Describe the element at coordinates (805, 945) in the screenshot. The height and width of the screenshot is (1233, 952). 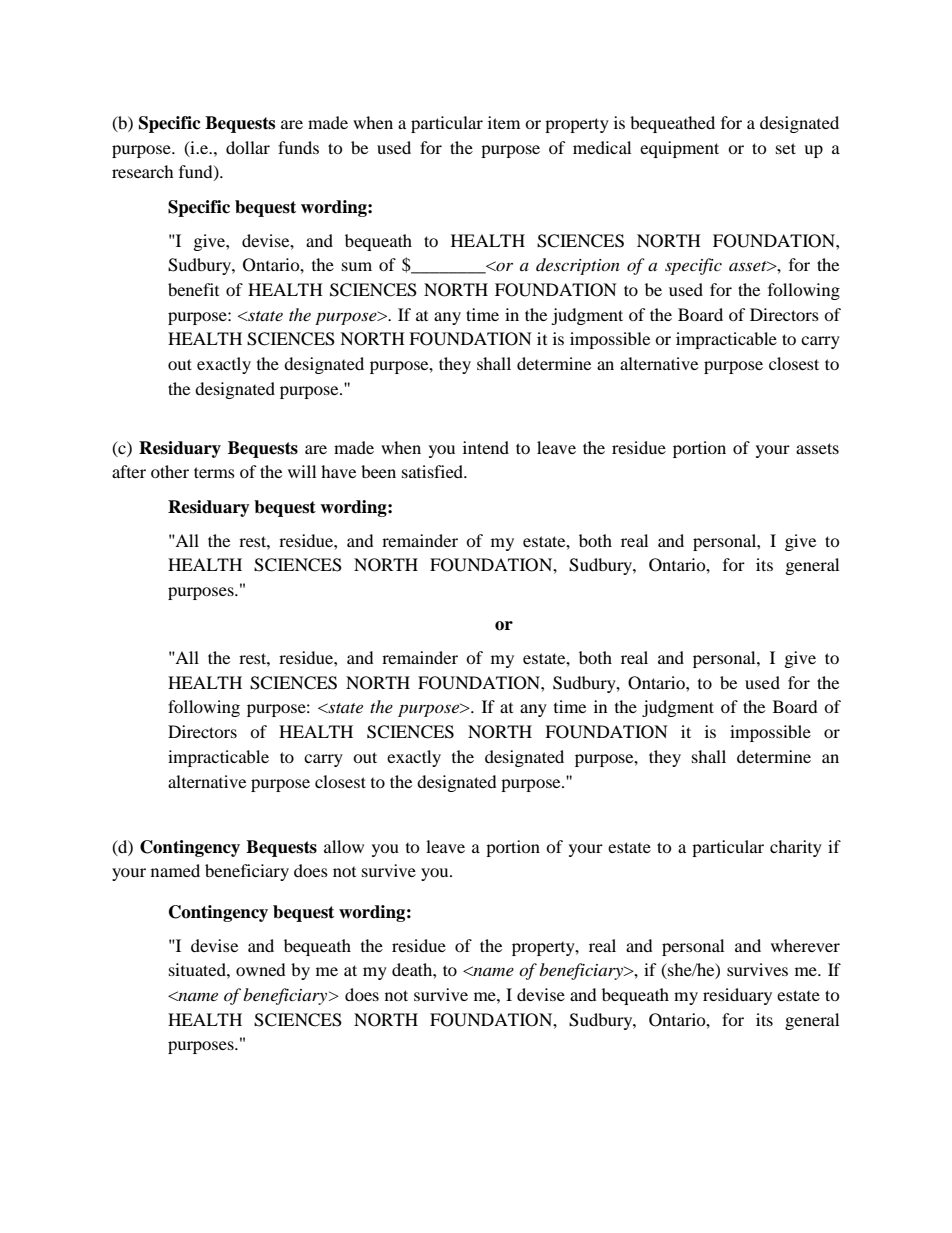
I see `wherever` at that location.
